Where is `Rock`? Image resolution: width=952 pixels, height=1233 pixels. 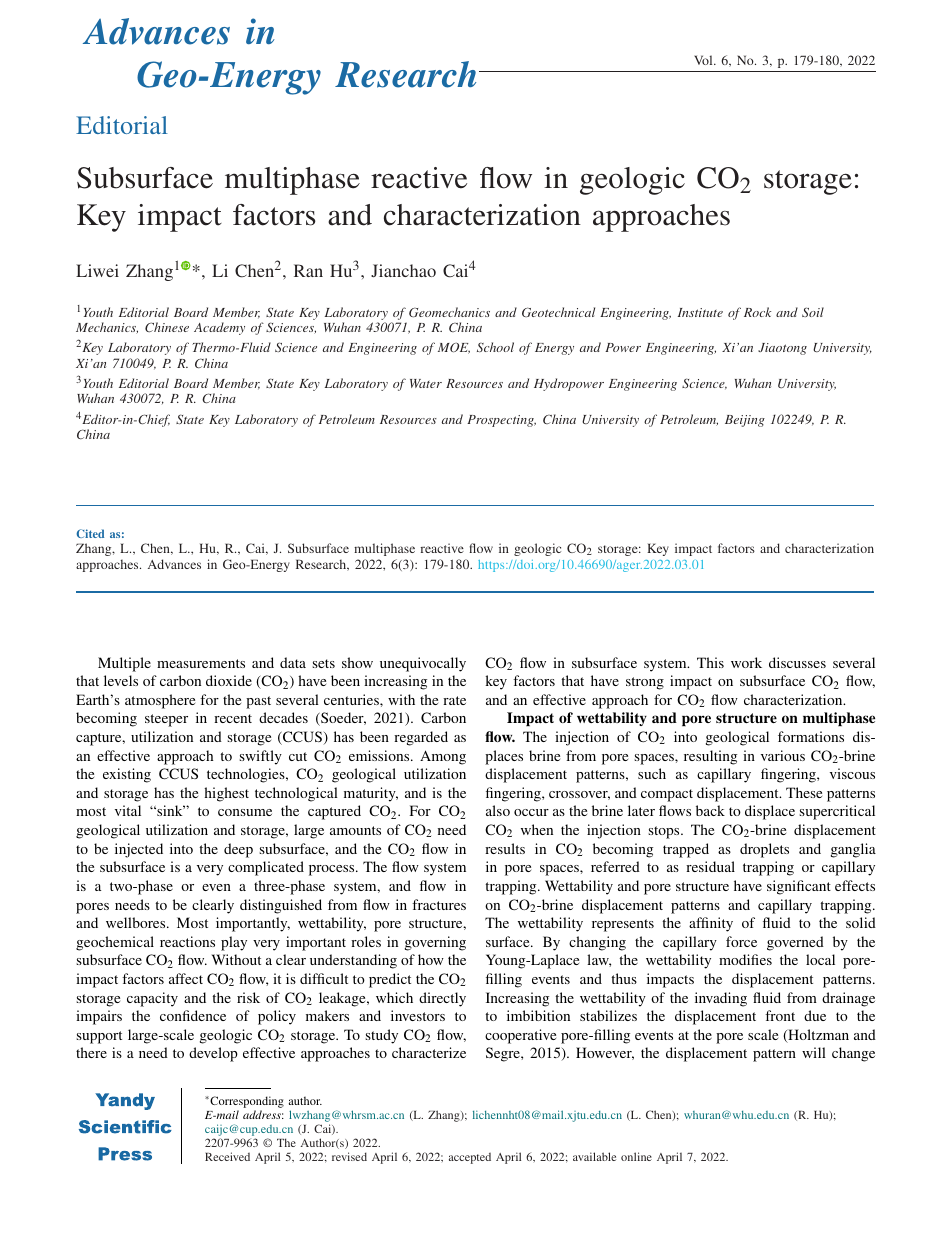 Rock is located at coordinates (757, 312).
